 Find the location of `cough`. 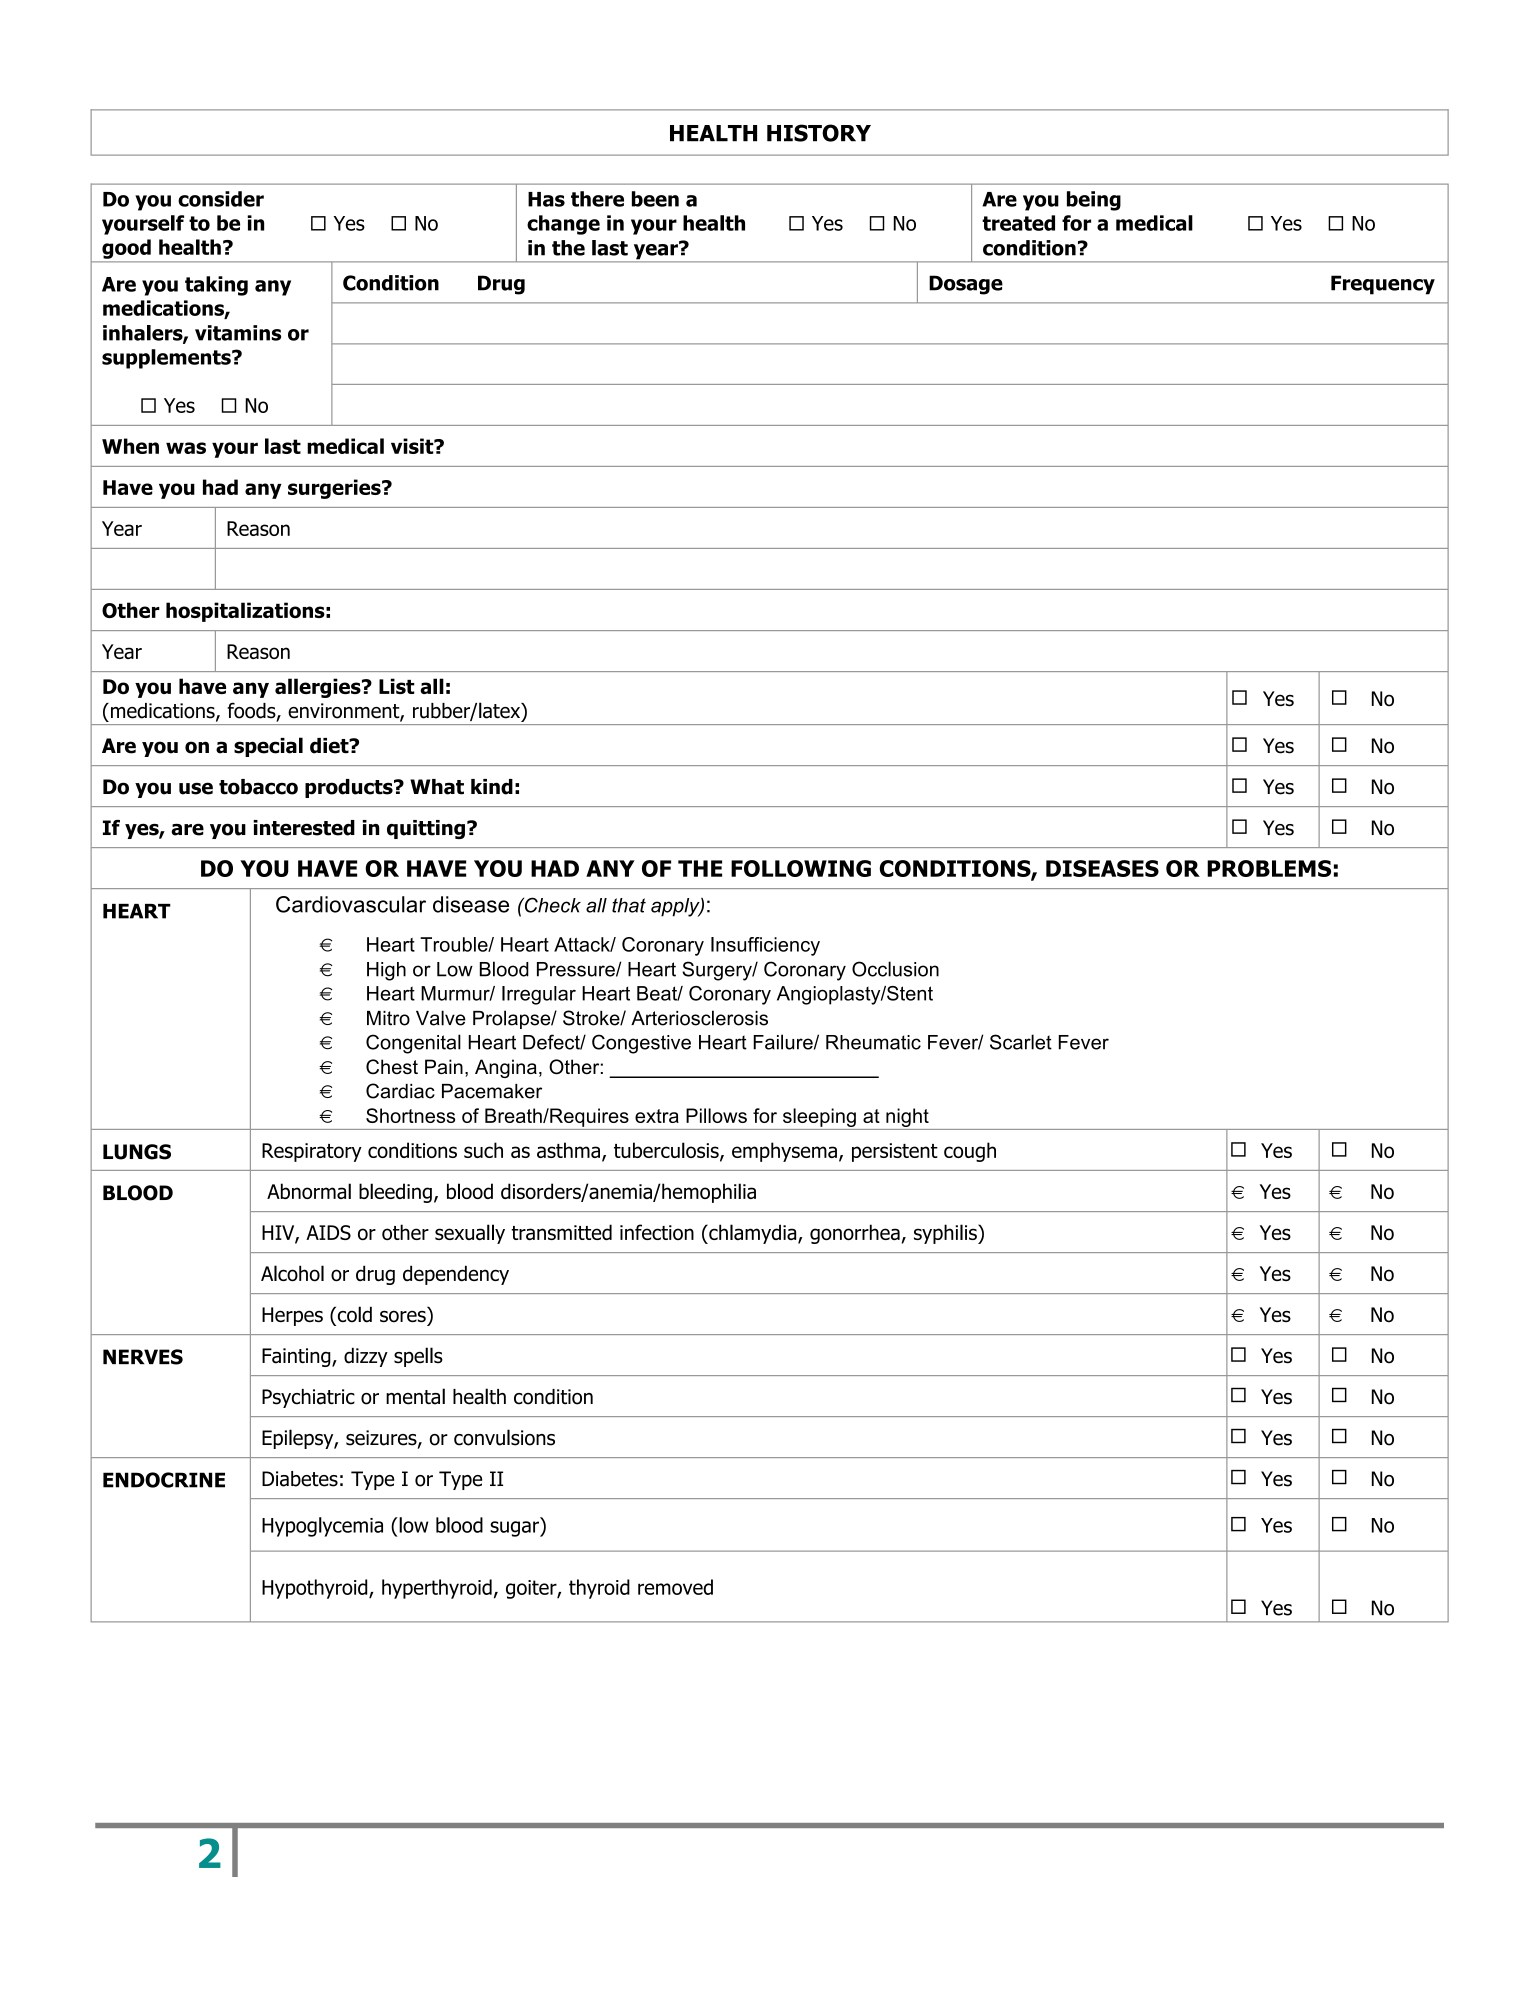

cough is located at coordinates (970, 1152).
